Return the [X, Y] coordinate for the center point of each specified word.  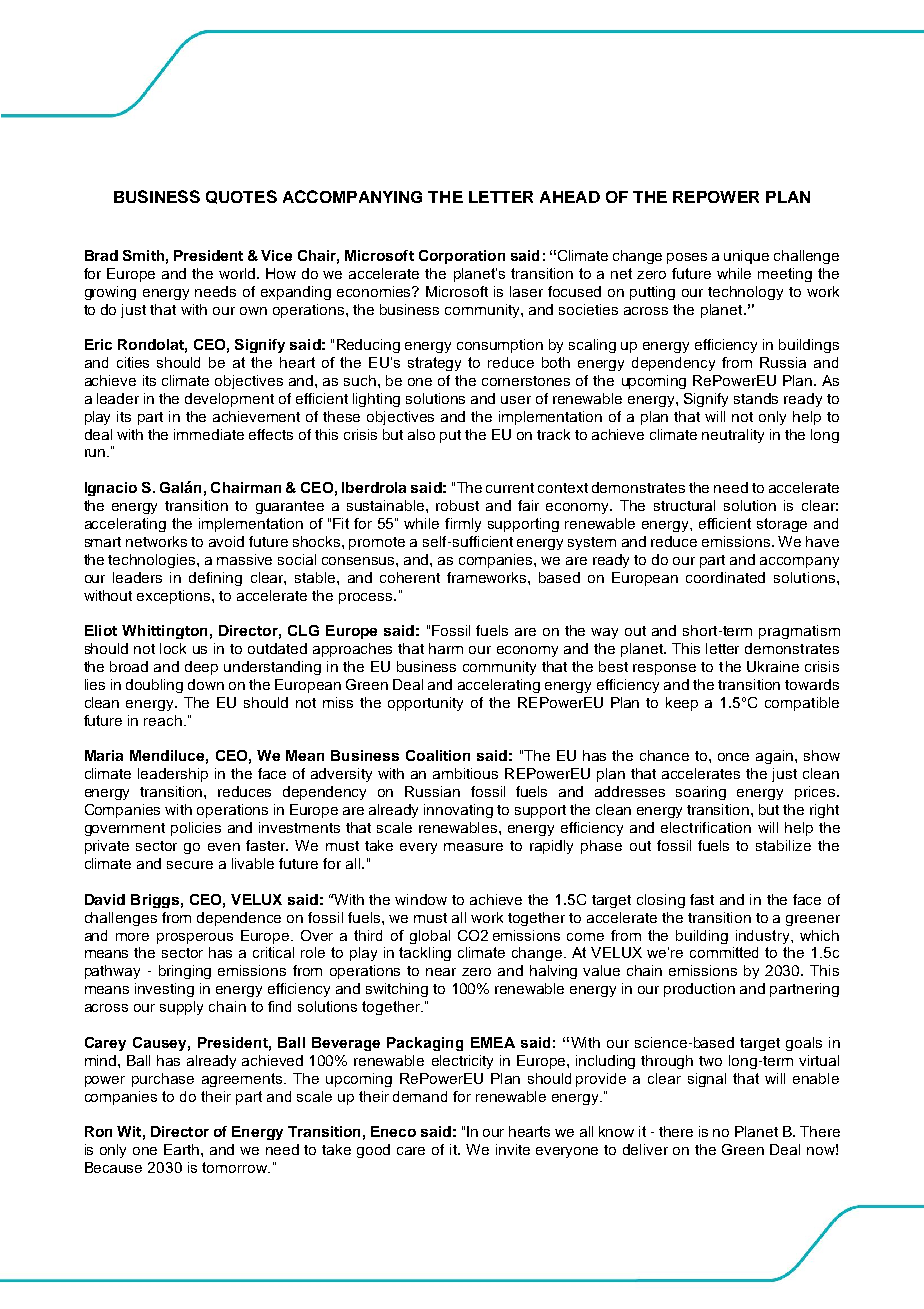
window [421, 899]
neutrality [733, 436]
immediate [209, 434]
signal [707, 1080]
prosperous [195, 938]
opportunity [425, 704]
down [206, 684]
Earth [183, 1149]
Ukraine [773, 666]
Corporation [462, 257]
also [421, 434]
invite [513, 1149]
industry [764, 937]
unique [746, 257]
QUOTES [241, 197]
